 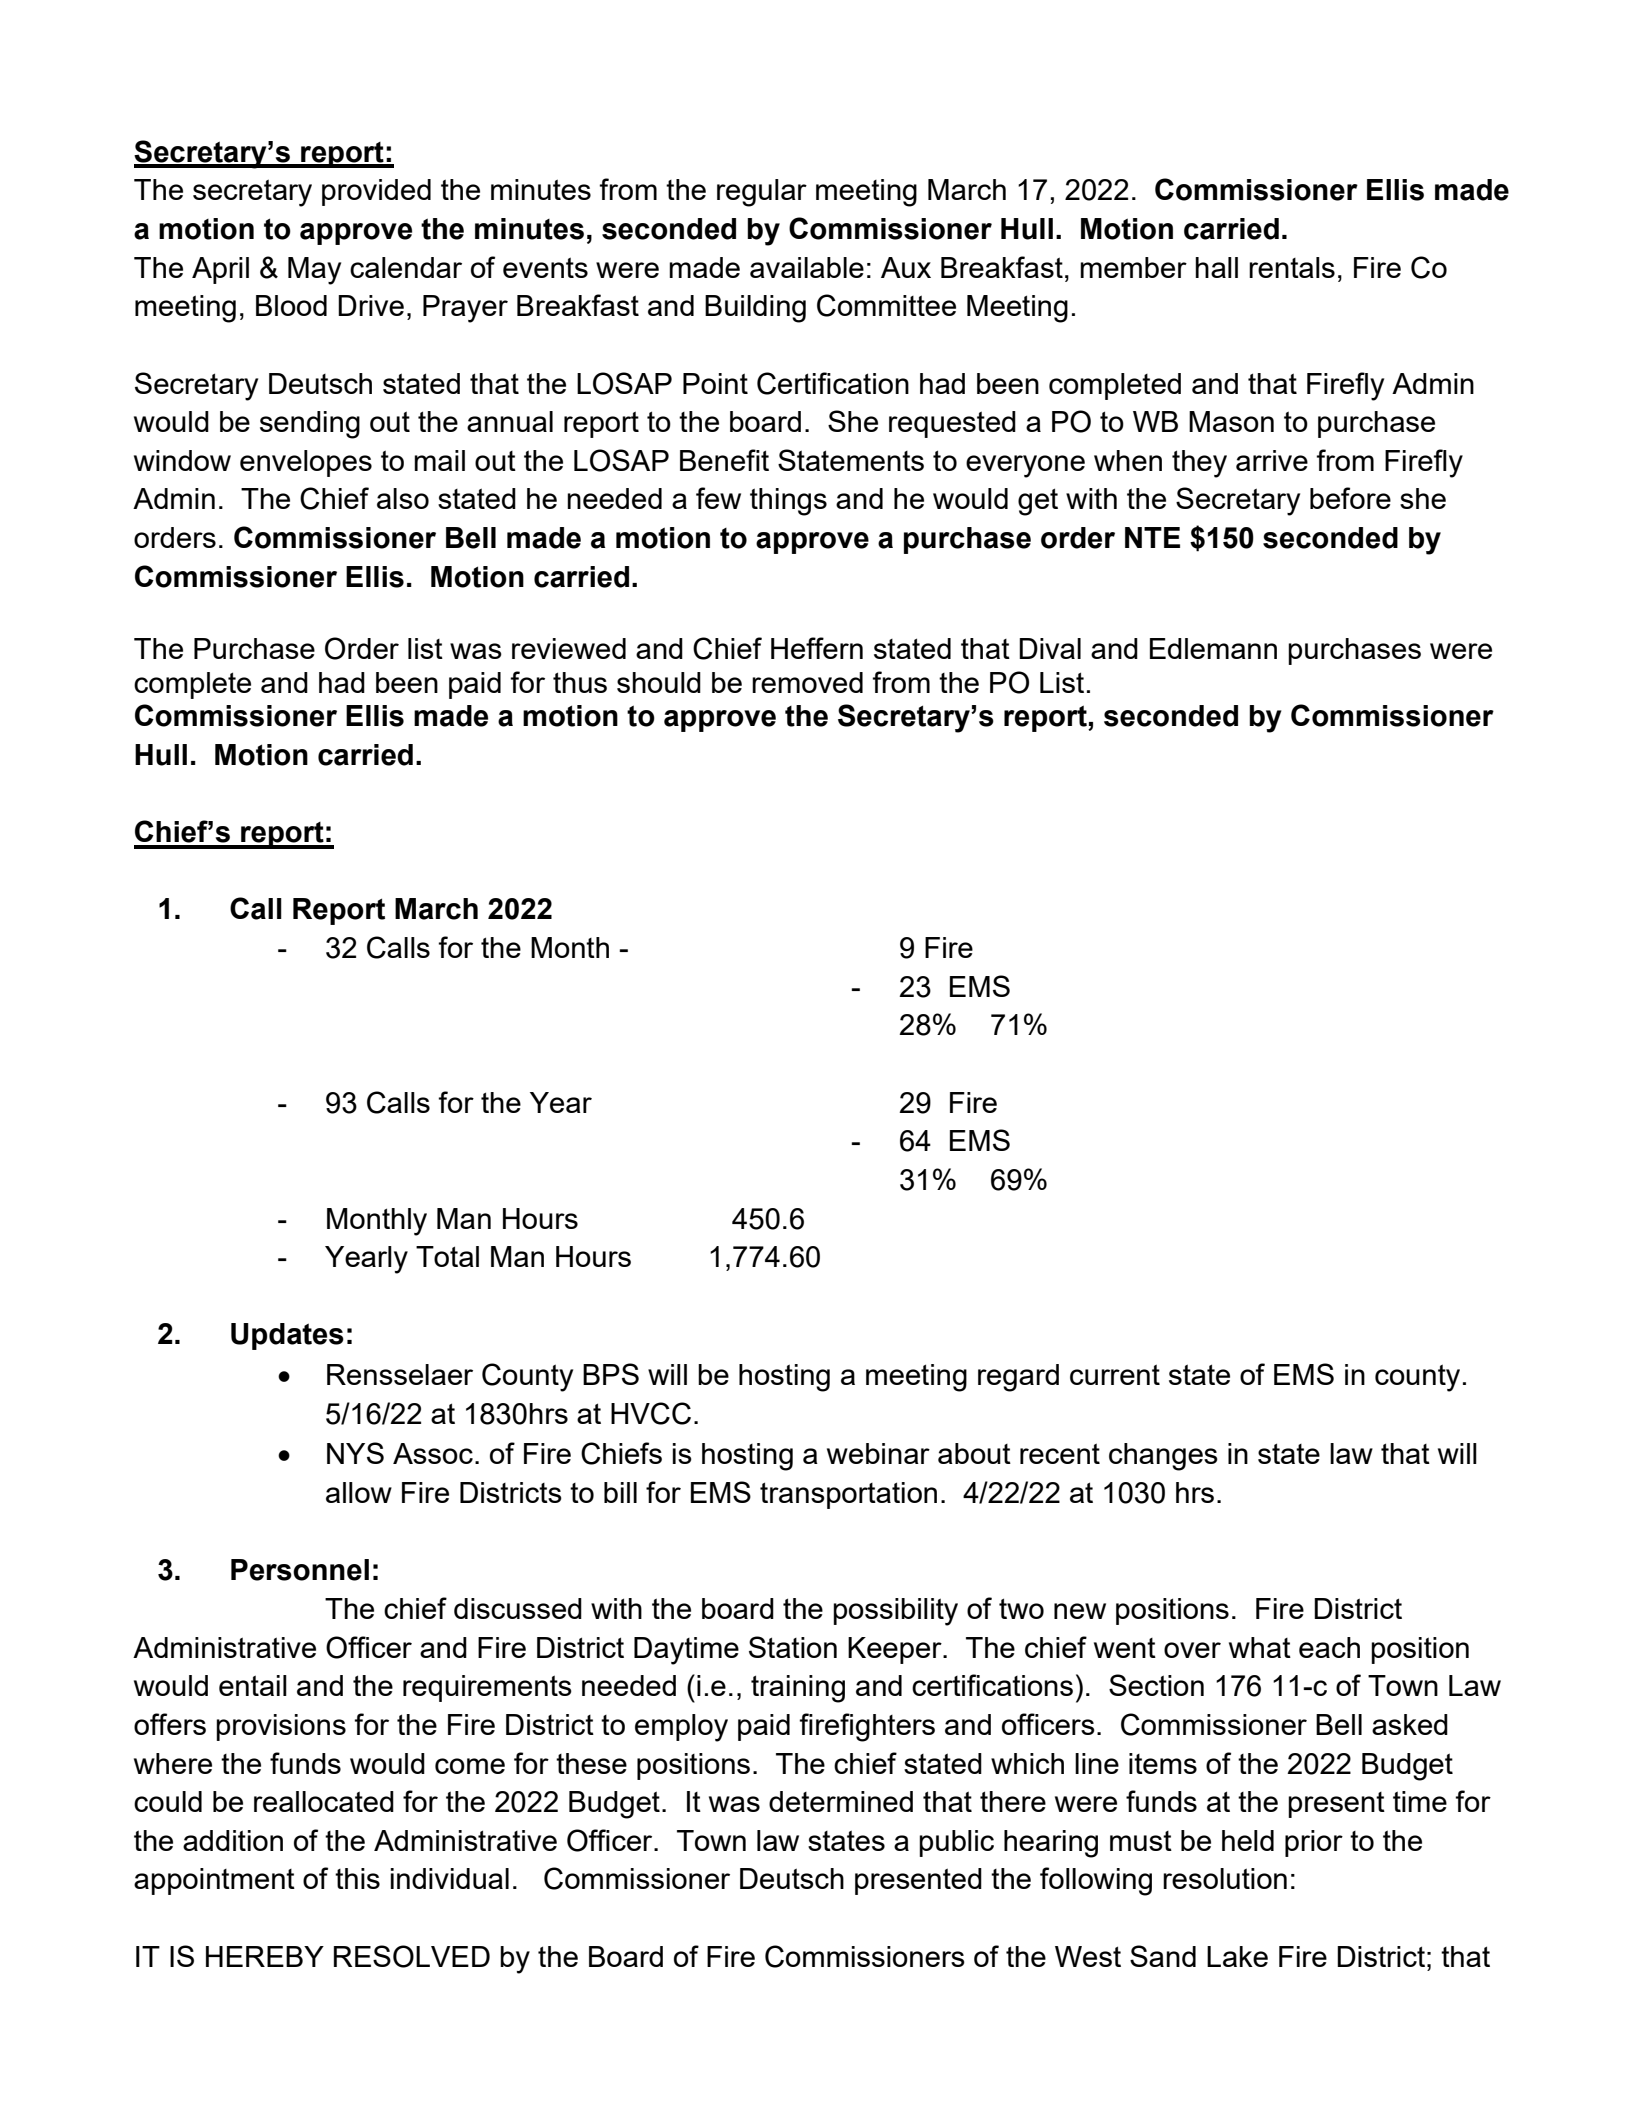 What do you see at coordinates (447, 1256) in the page?
I see `Total` at bounding box center [447, 1256].
